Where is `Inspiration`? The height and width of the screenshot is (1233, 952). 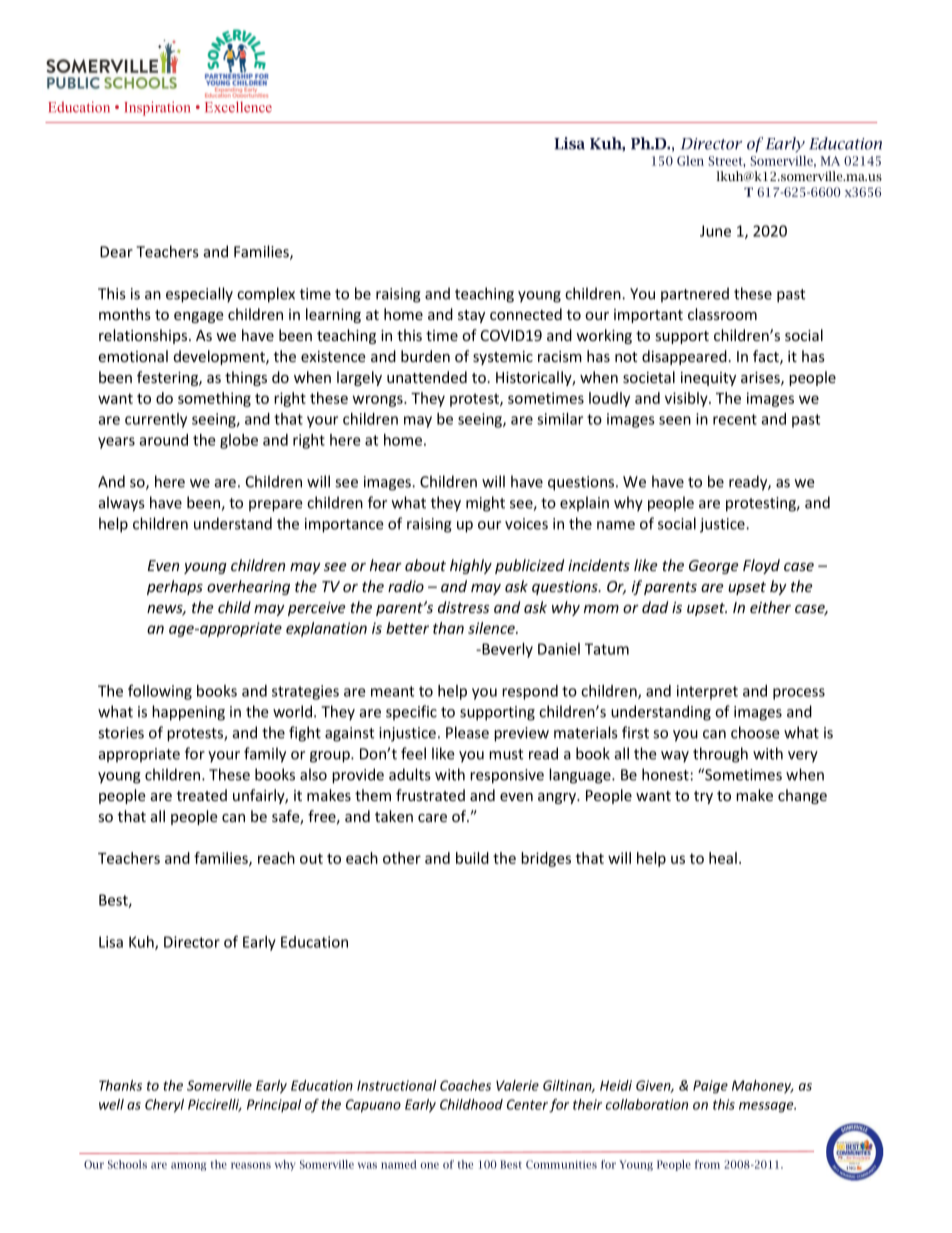
Inspiration is located at coordinates (157, 108).
